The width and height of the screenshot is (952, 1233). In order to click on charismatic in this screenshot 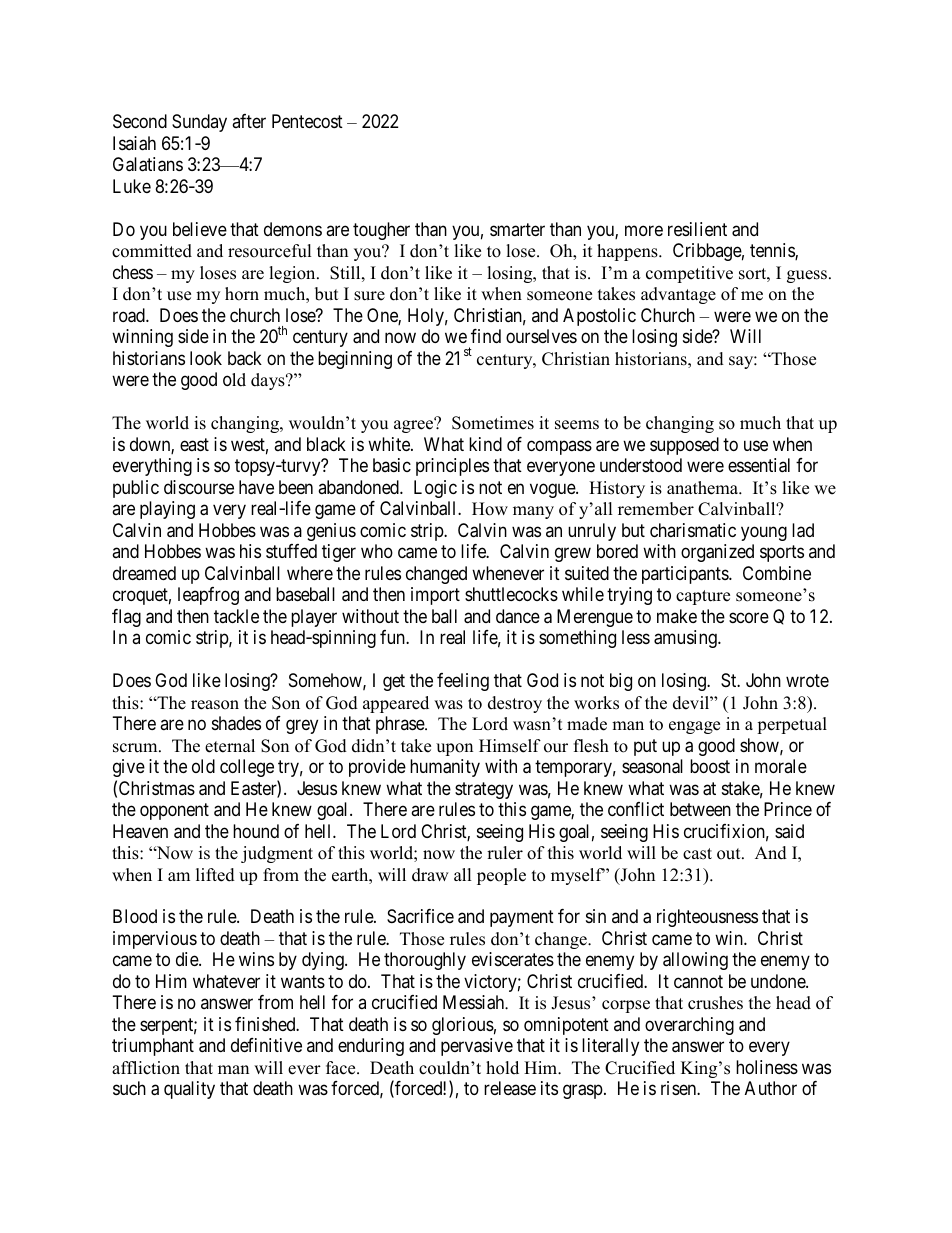, I will do `click(693, 530)`.
